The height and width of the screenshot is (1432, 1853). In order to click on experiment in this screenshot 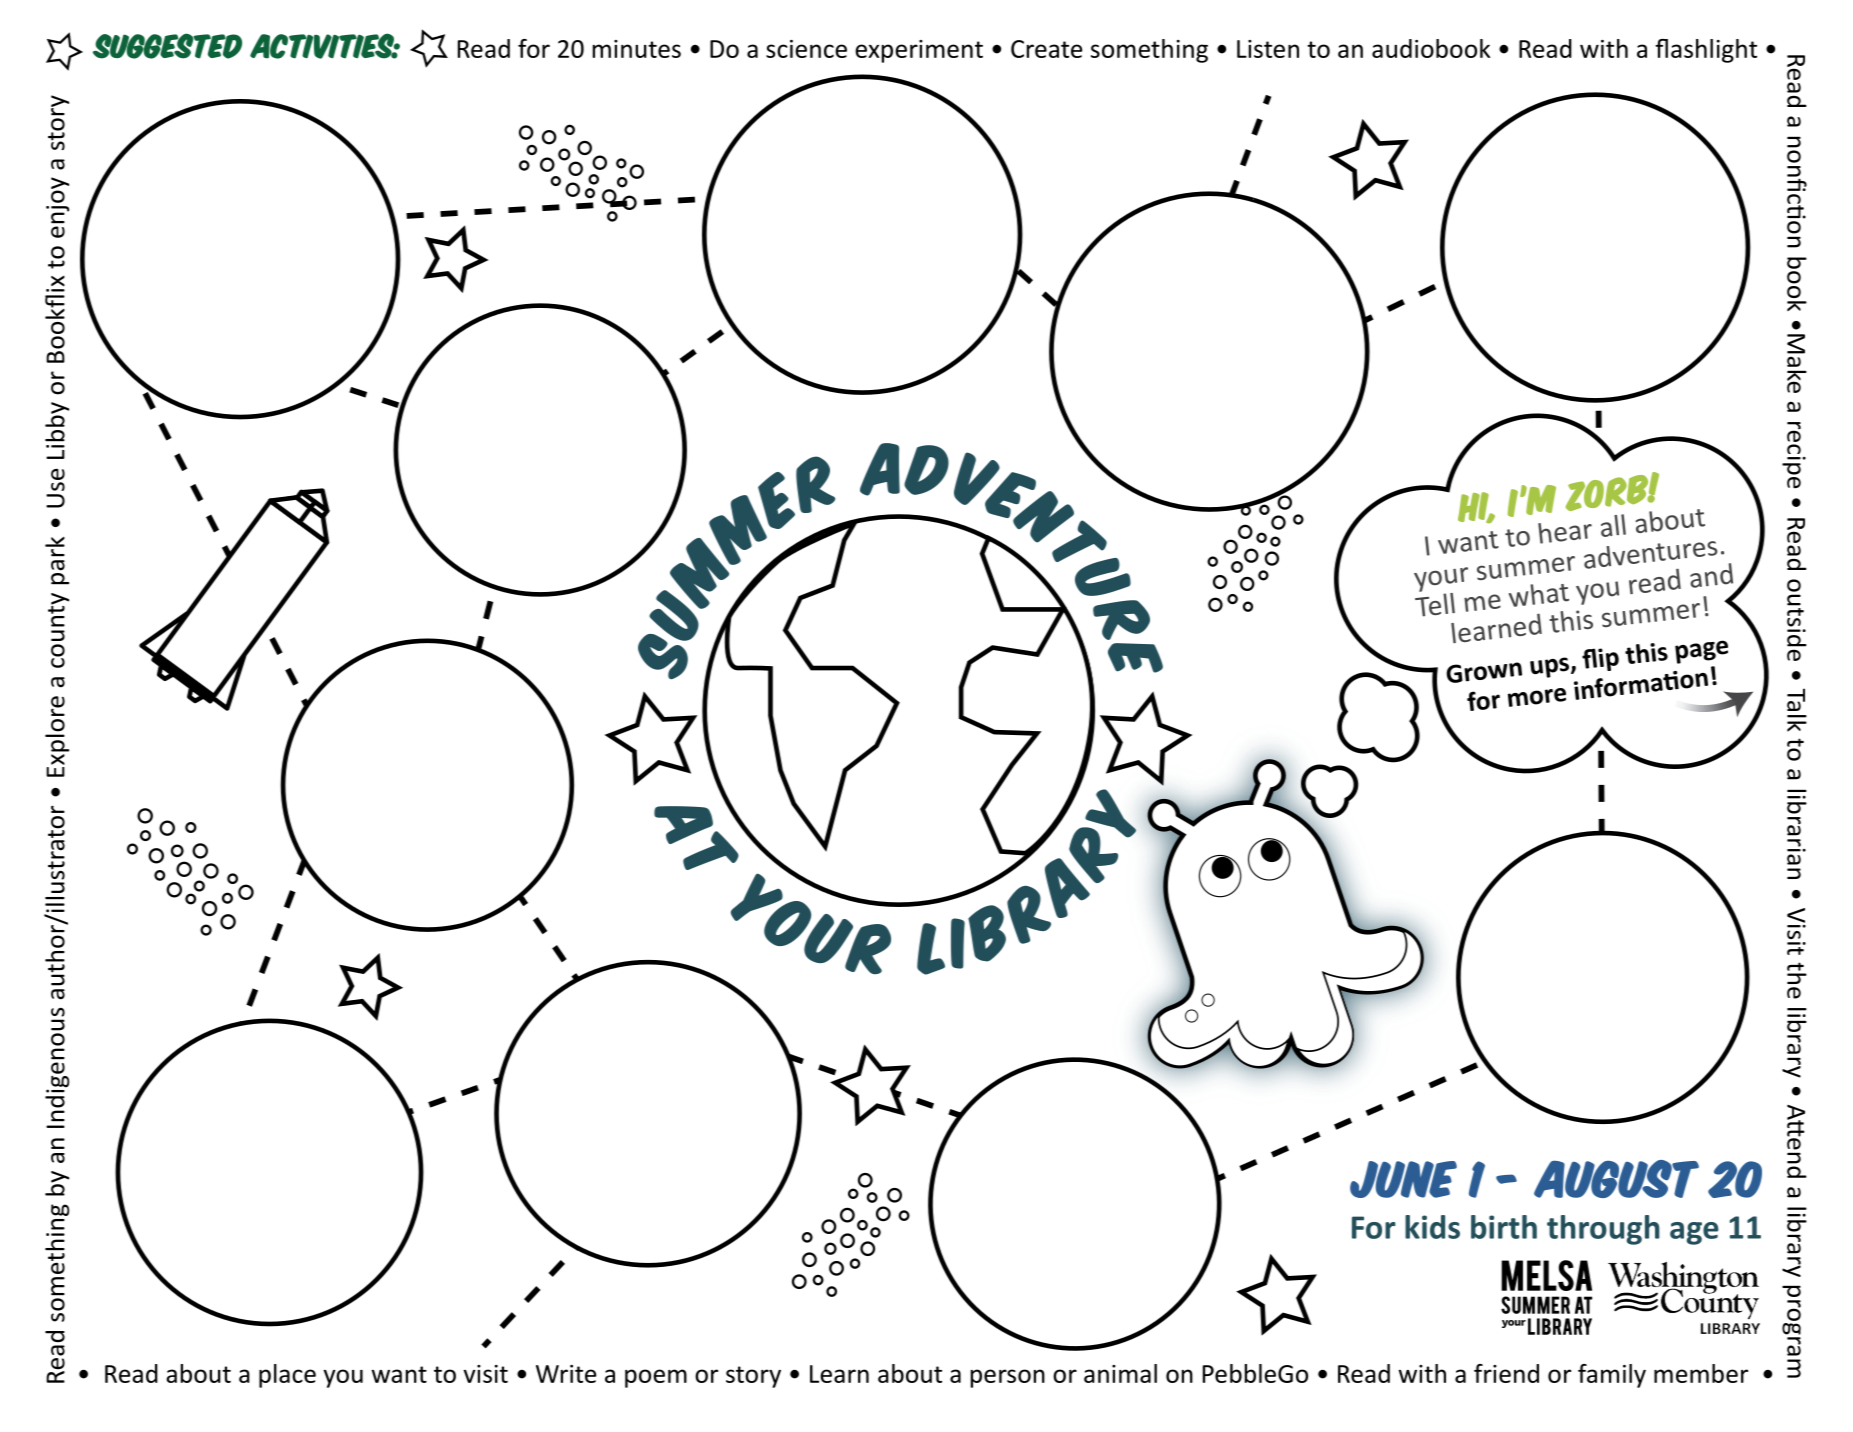, I will do `click(919, 51)`.
